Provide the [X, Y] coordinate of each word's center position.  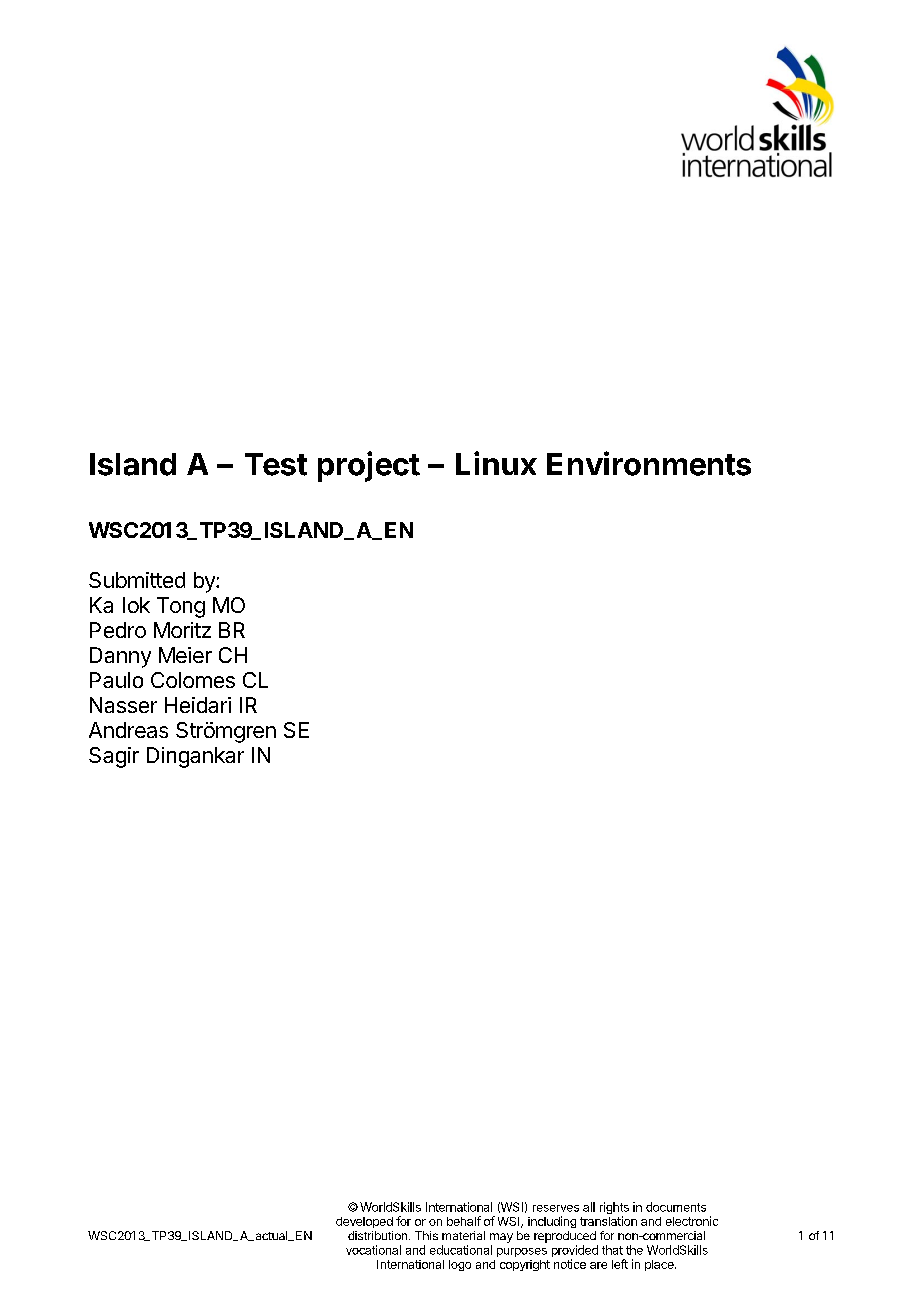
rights [614, 1209]
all [589, 1207]
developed [364, 1222]
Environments [649, 463]
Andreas [128, 730]
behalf [464, 1221]
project [369, 466]
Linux [496, 463]
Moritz [182, 630]
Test [276, 464]
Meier [185, 655]
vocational [373, 1250]
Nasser [123, 705]
